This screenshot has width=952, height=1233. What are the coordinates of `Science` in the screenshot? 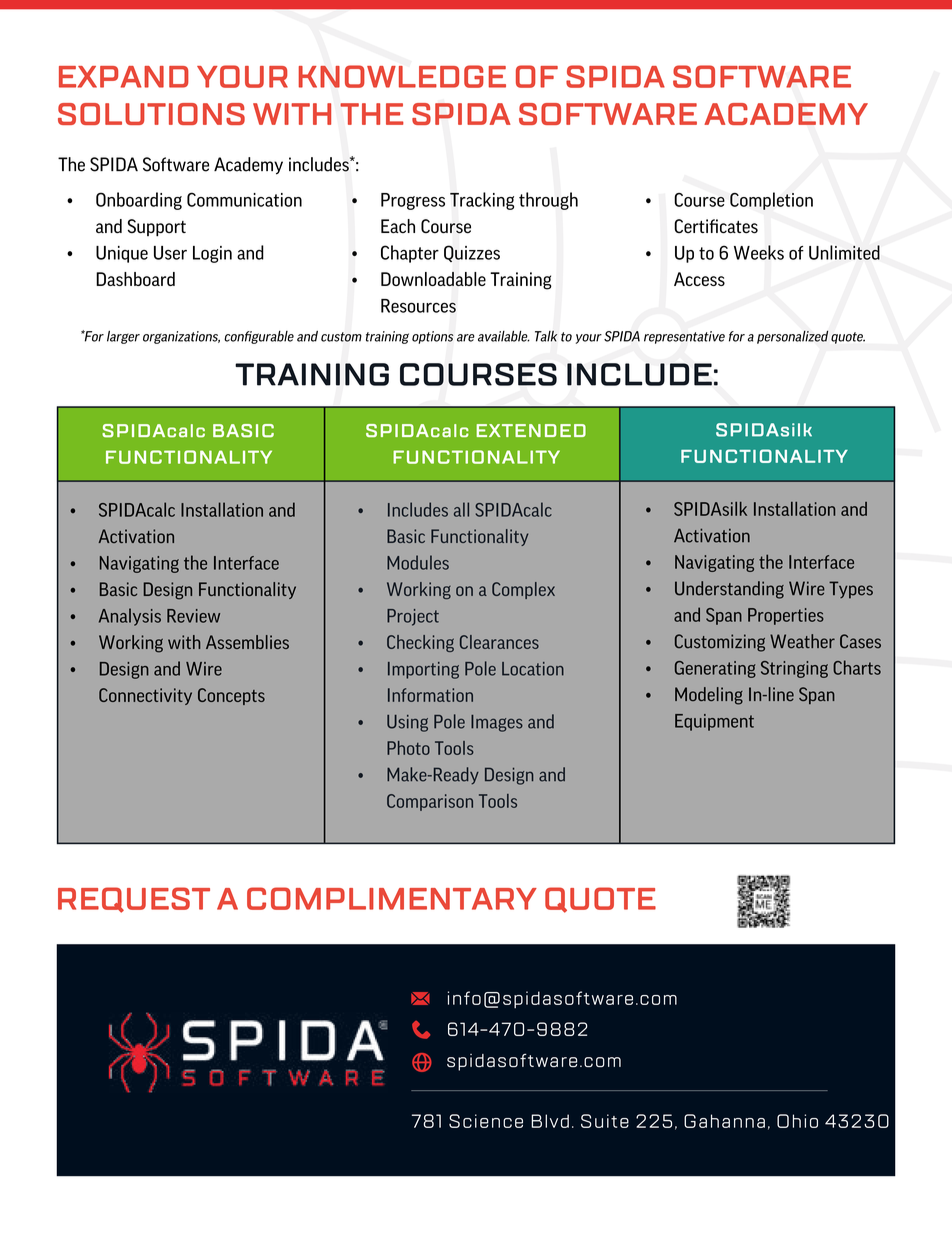 It's located at (486, 1121).
